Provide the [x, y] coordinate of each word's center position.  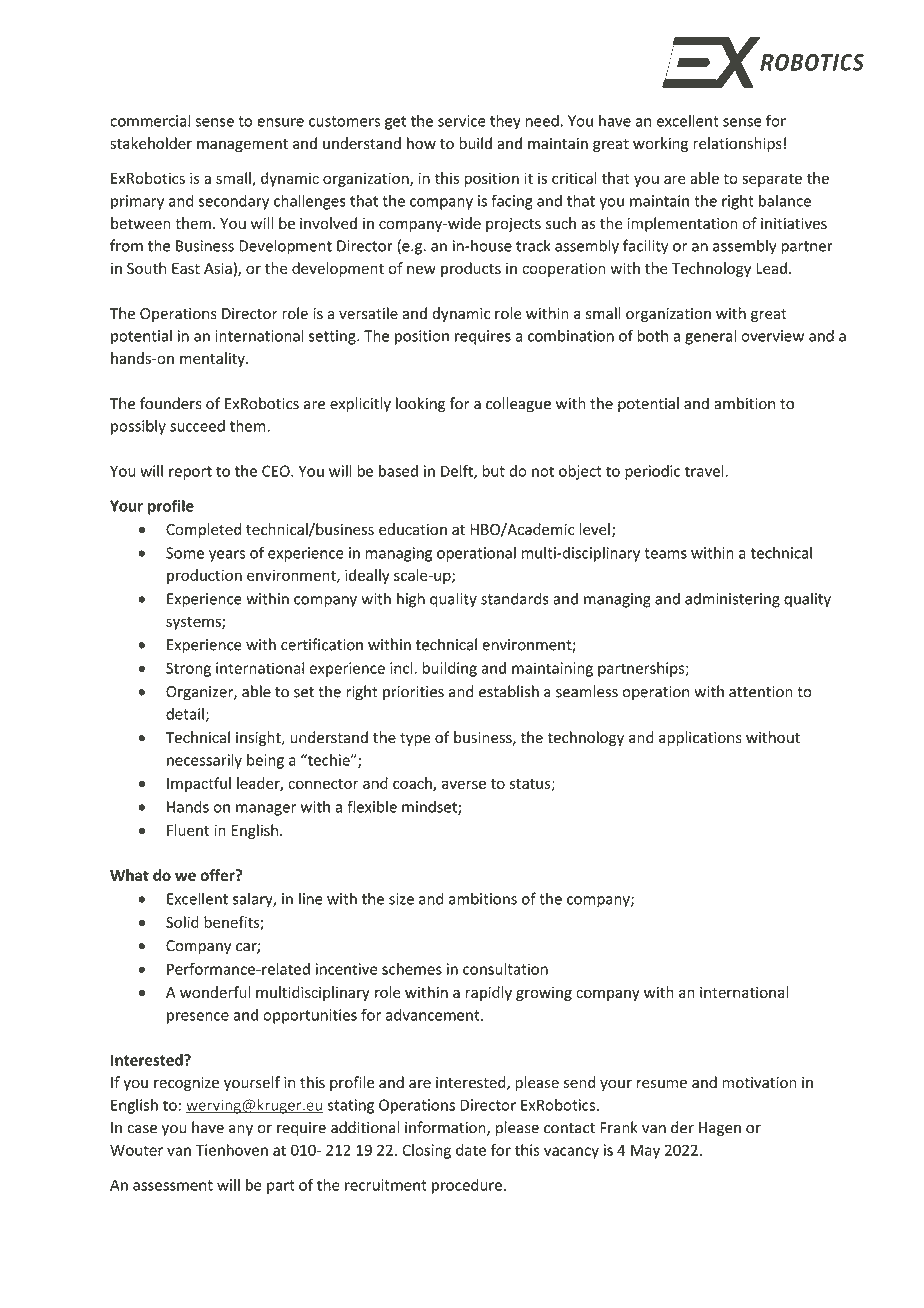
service [462, 121]
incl [402, 668]
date [471, 1150]
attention [761, 692]
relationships [737, 144]
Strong [188, 669]
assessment [173, 1185]
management [242, 145]
